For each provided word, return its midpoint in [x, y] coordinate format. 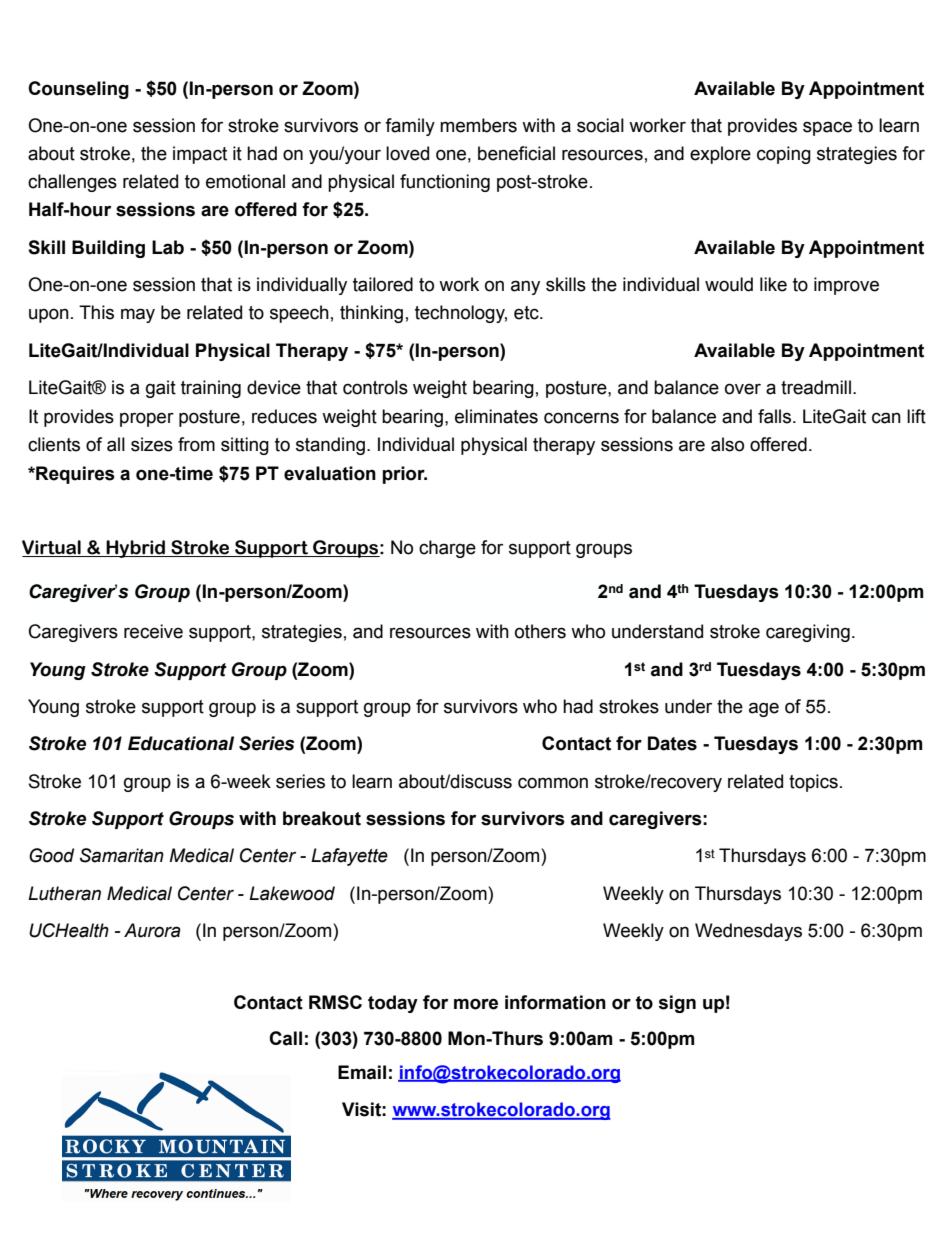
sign [677, 1004]
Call [285, 1038]
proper [147, 419]
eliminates [496, 416]
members [478, 125]
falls [774, 416]
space [827, 128]
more [476, 1004]
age [764, 709]
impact [200, 155]
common [553, 783]
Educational [181, 743]
